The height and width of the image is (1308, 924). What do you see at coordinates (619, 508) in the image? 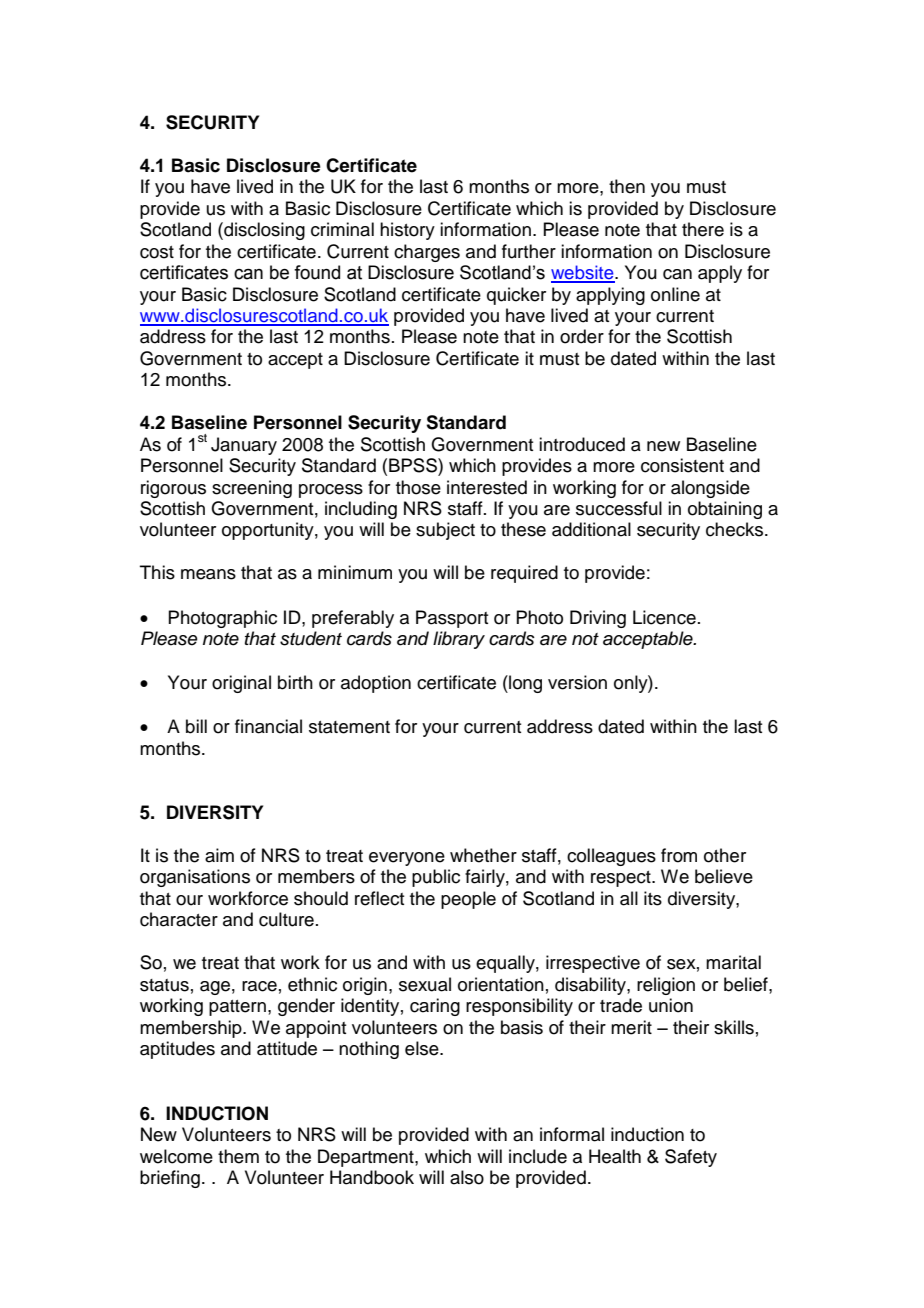
I see `successful` at bounding box center [619, 508].
